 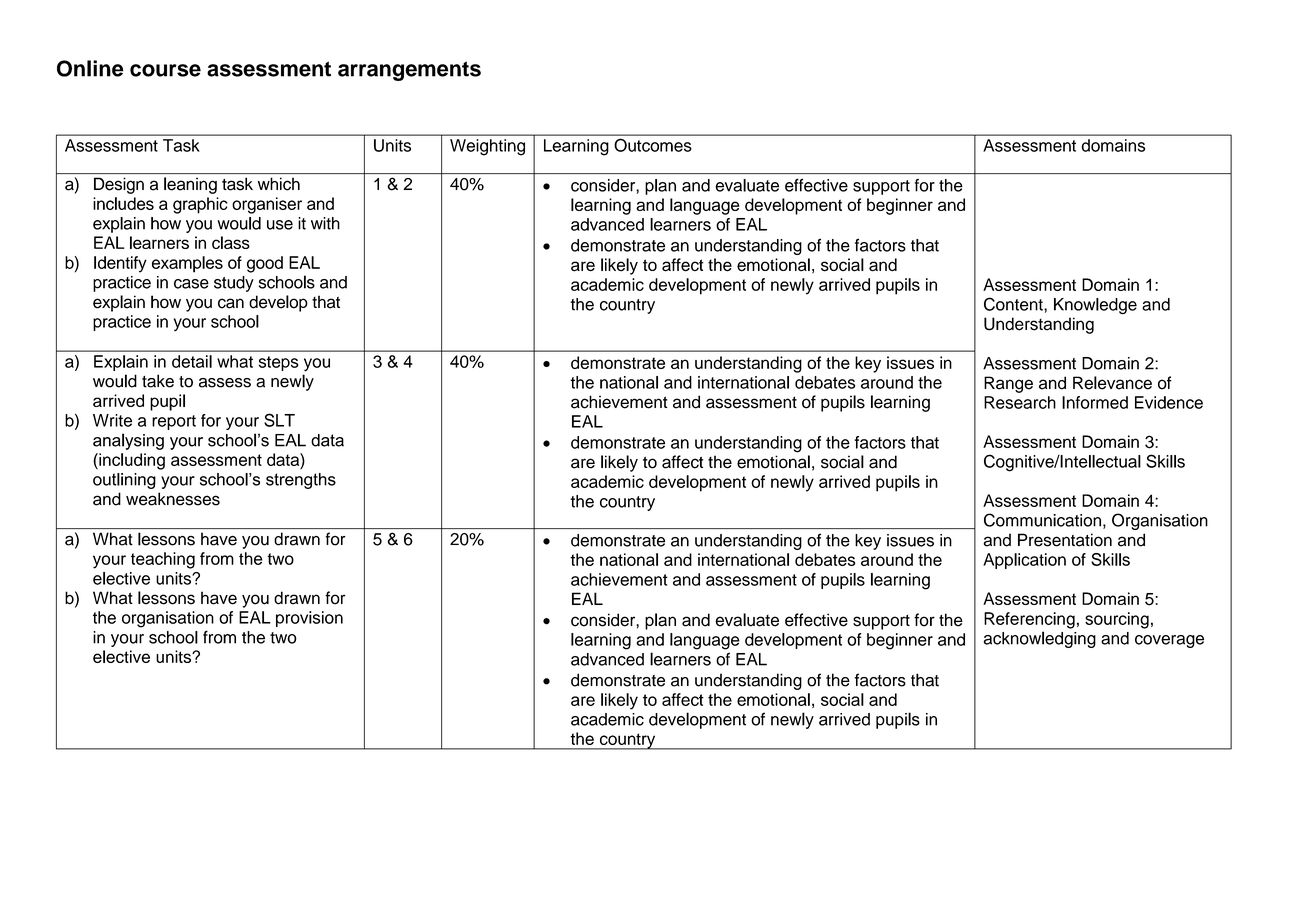 What do you see at coordinates (301, 481) in the screenshot?
I see `strengths` at bounding box center [301, 481].
